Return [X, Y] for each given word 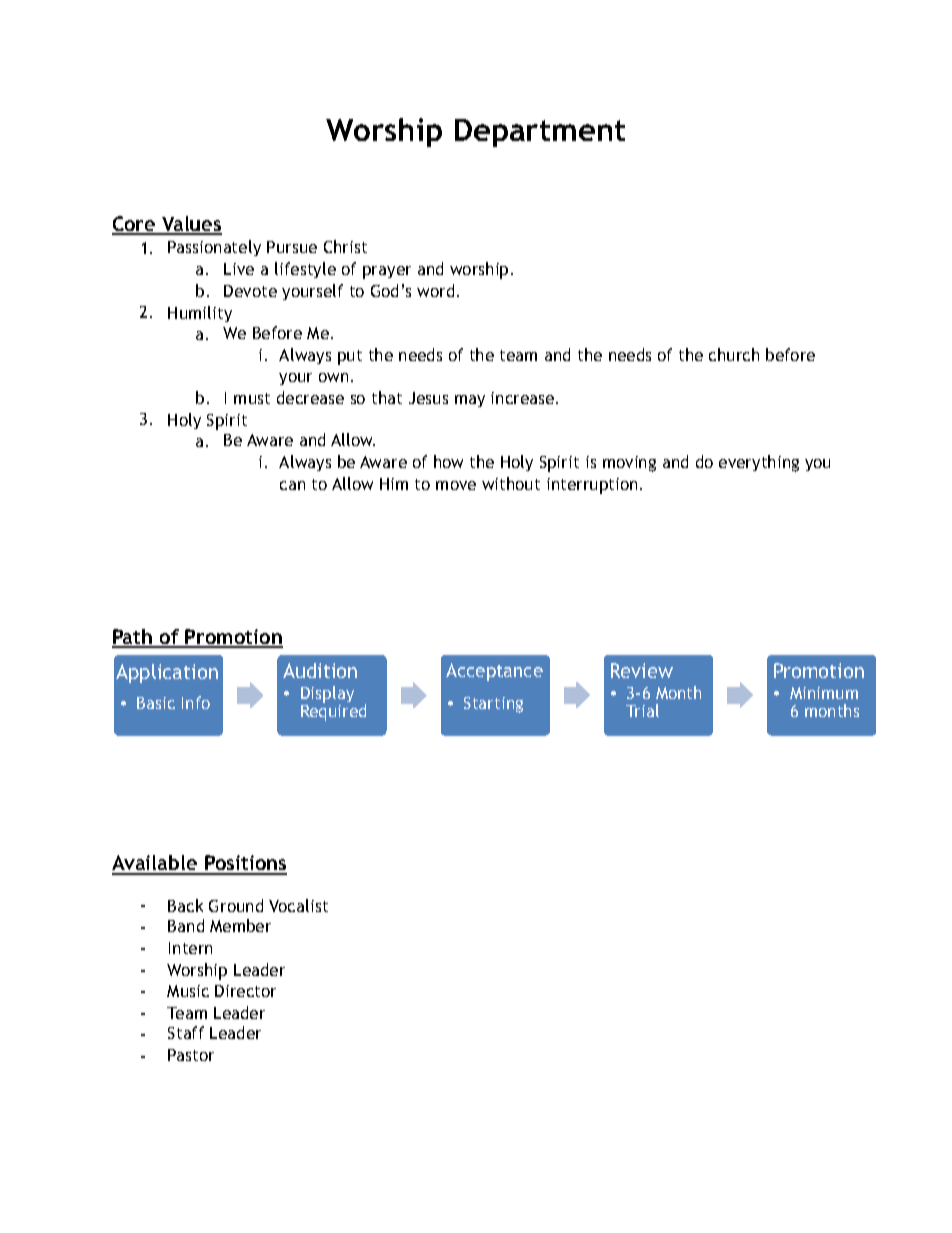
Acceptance [494, 672]
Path [133, 638]
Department [540, 133]
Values [191, 225]
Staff [186, 1032]
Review [642, 670]
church [734, 354]
